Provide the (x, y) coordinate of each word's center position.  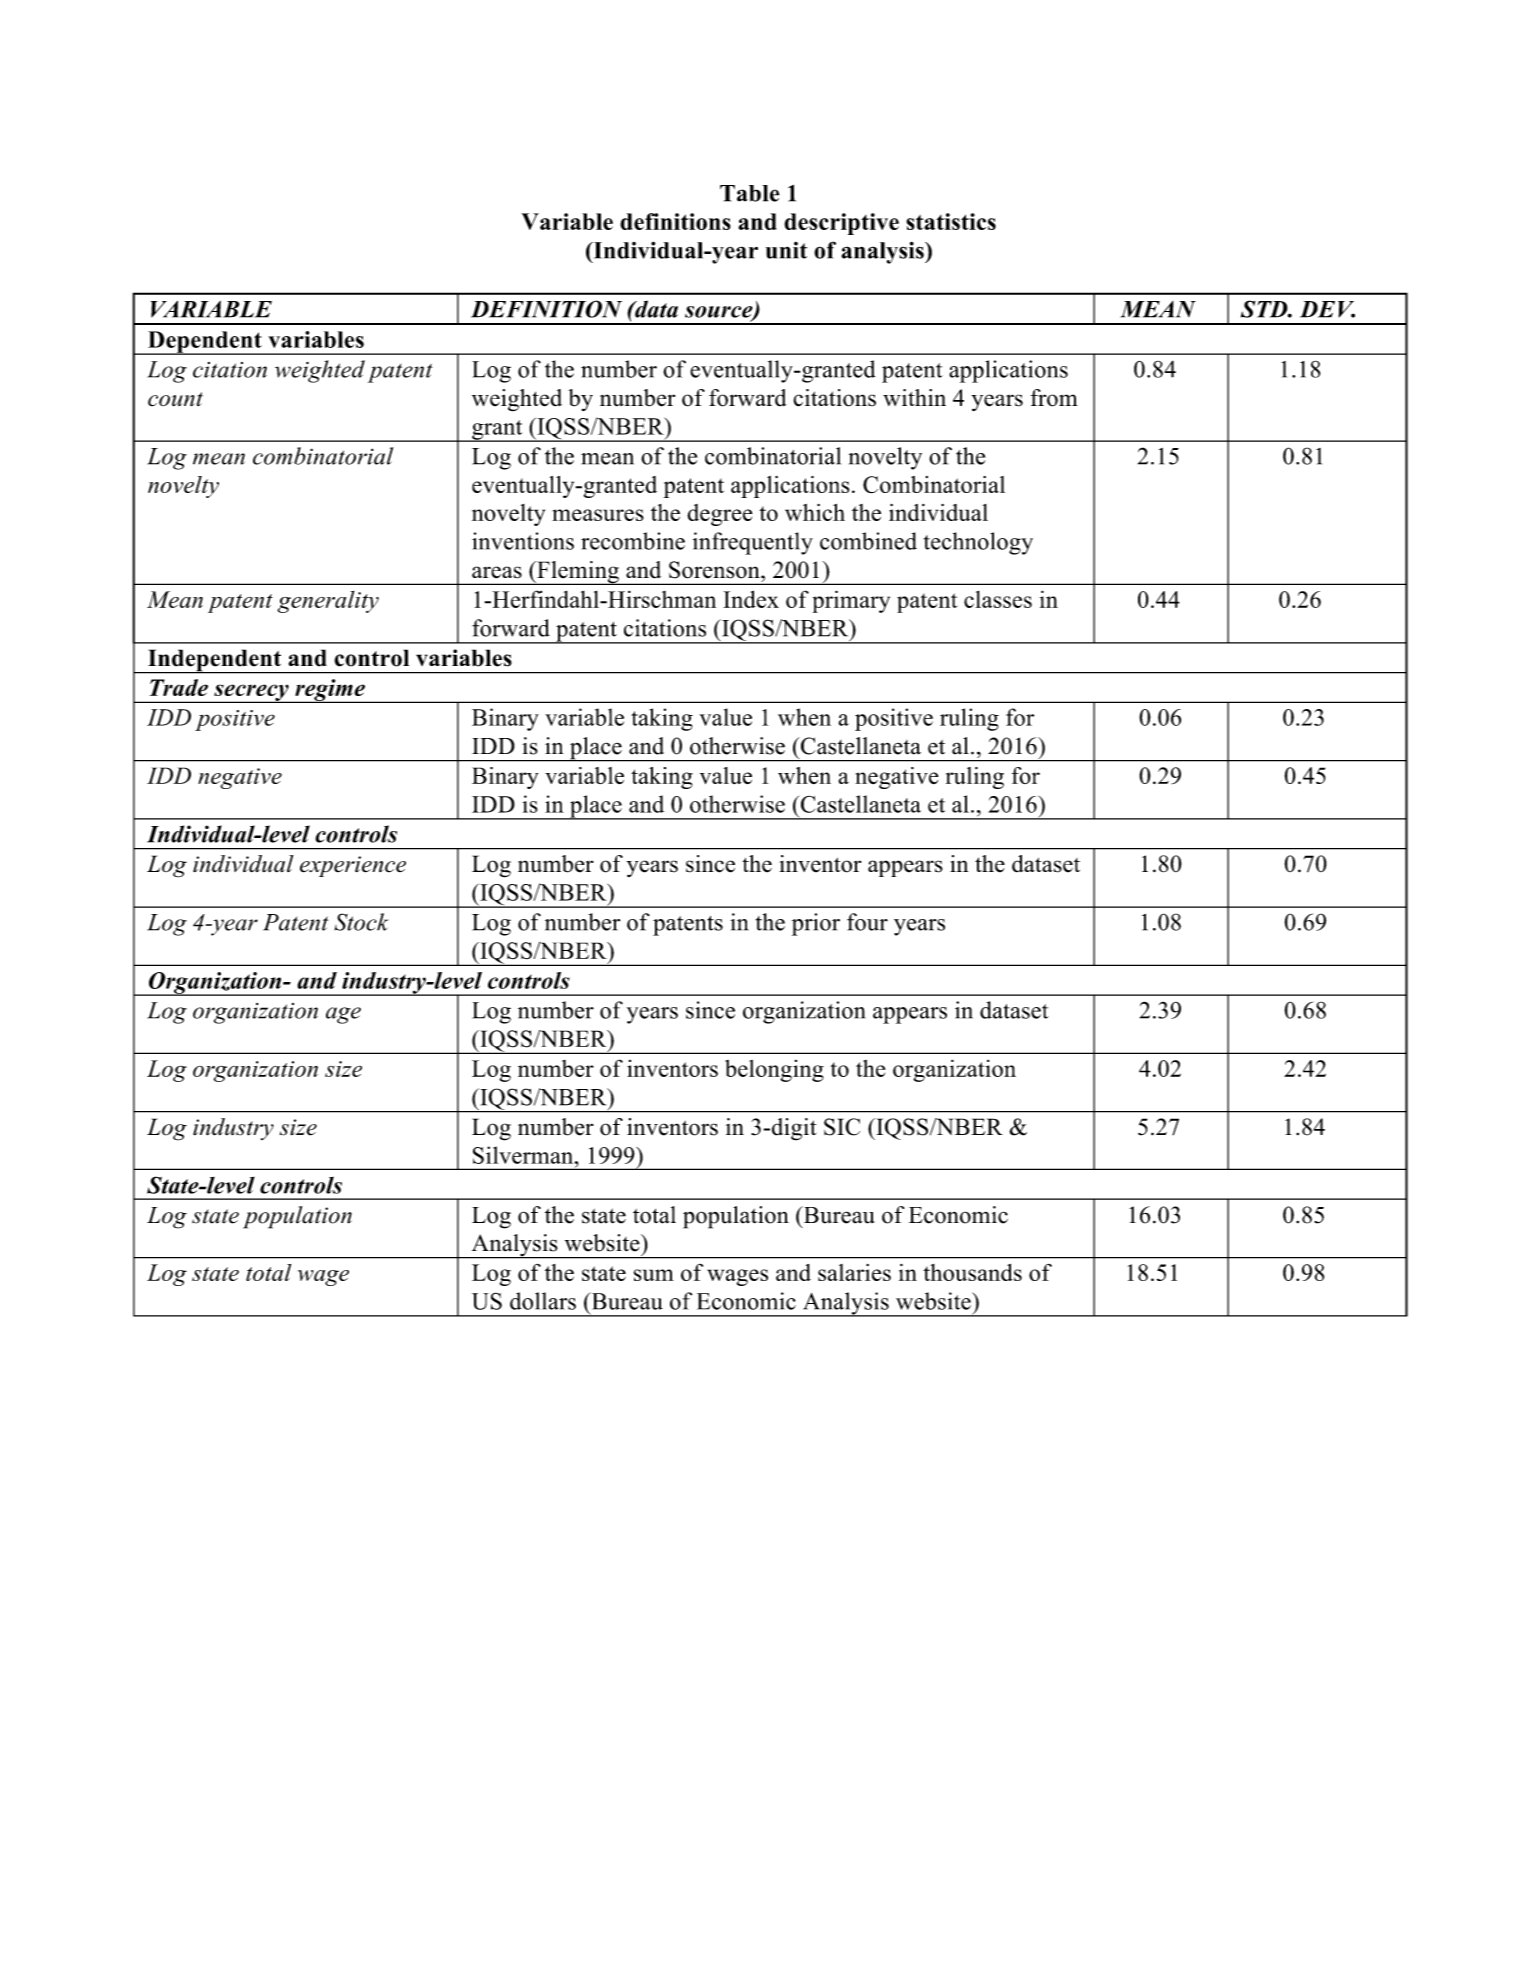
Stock (361, 922)
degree (720, 515)
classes (998, 599)
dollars (543, 1301)
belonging (774, 1071)
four (867, 922)
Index (751, 599)
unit (786, 250)
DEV (1327, 309)
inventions (523, 541)
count (175, 399)
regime (330, 691)
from (1054, 398)
